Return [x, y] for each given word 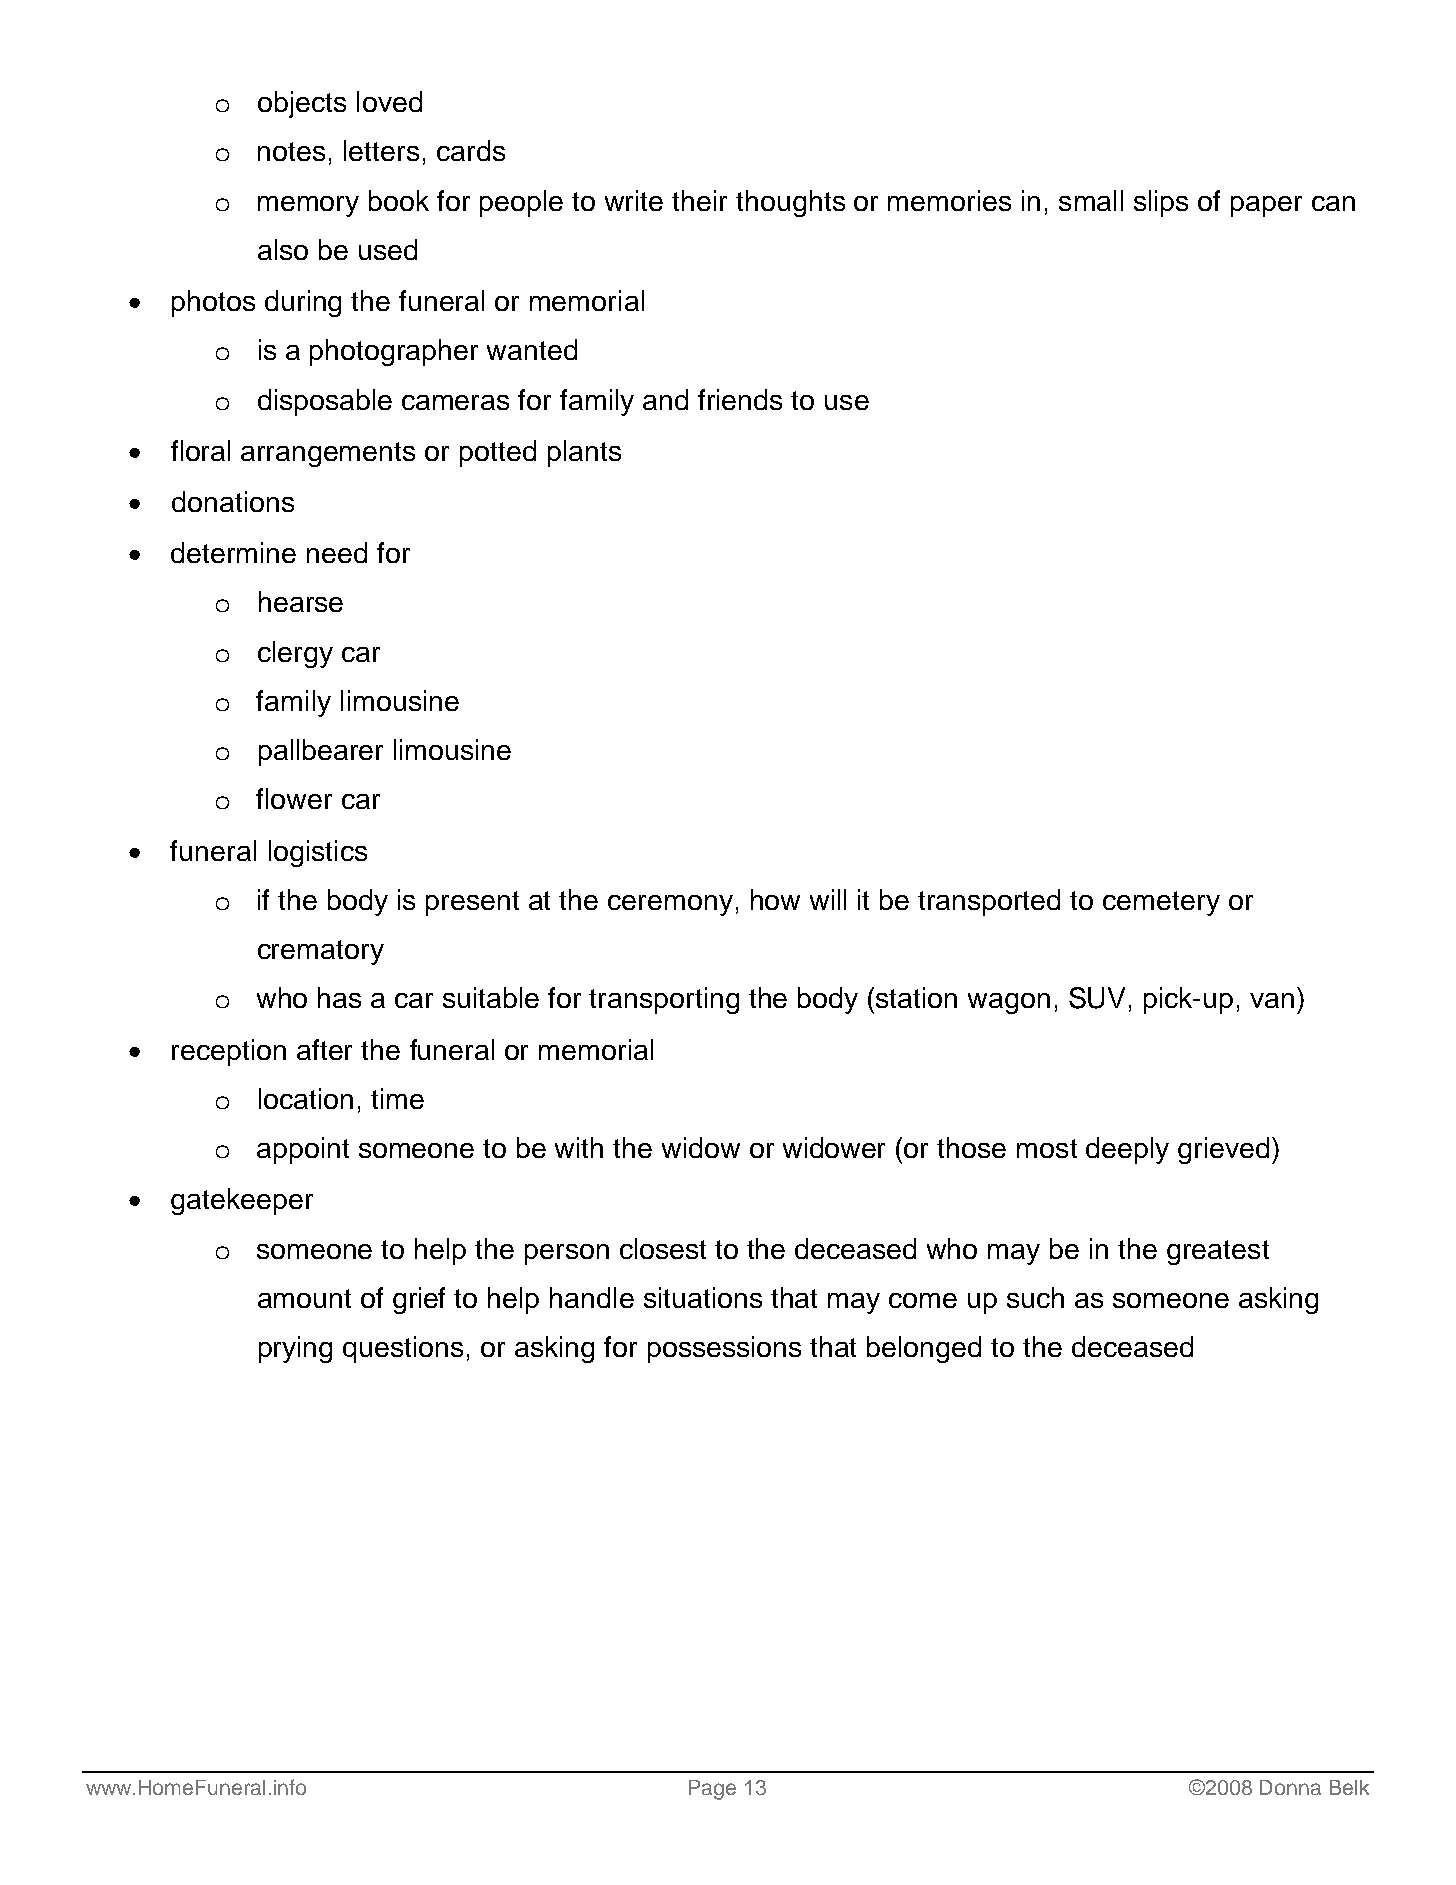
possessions [724, 1349]
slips [1161, 203]
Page [712, 1790]
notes [291, 151]
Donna [1290, 1787]
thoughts [790, 203]
